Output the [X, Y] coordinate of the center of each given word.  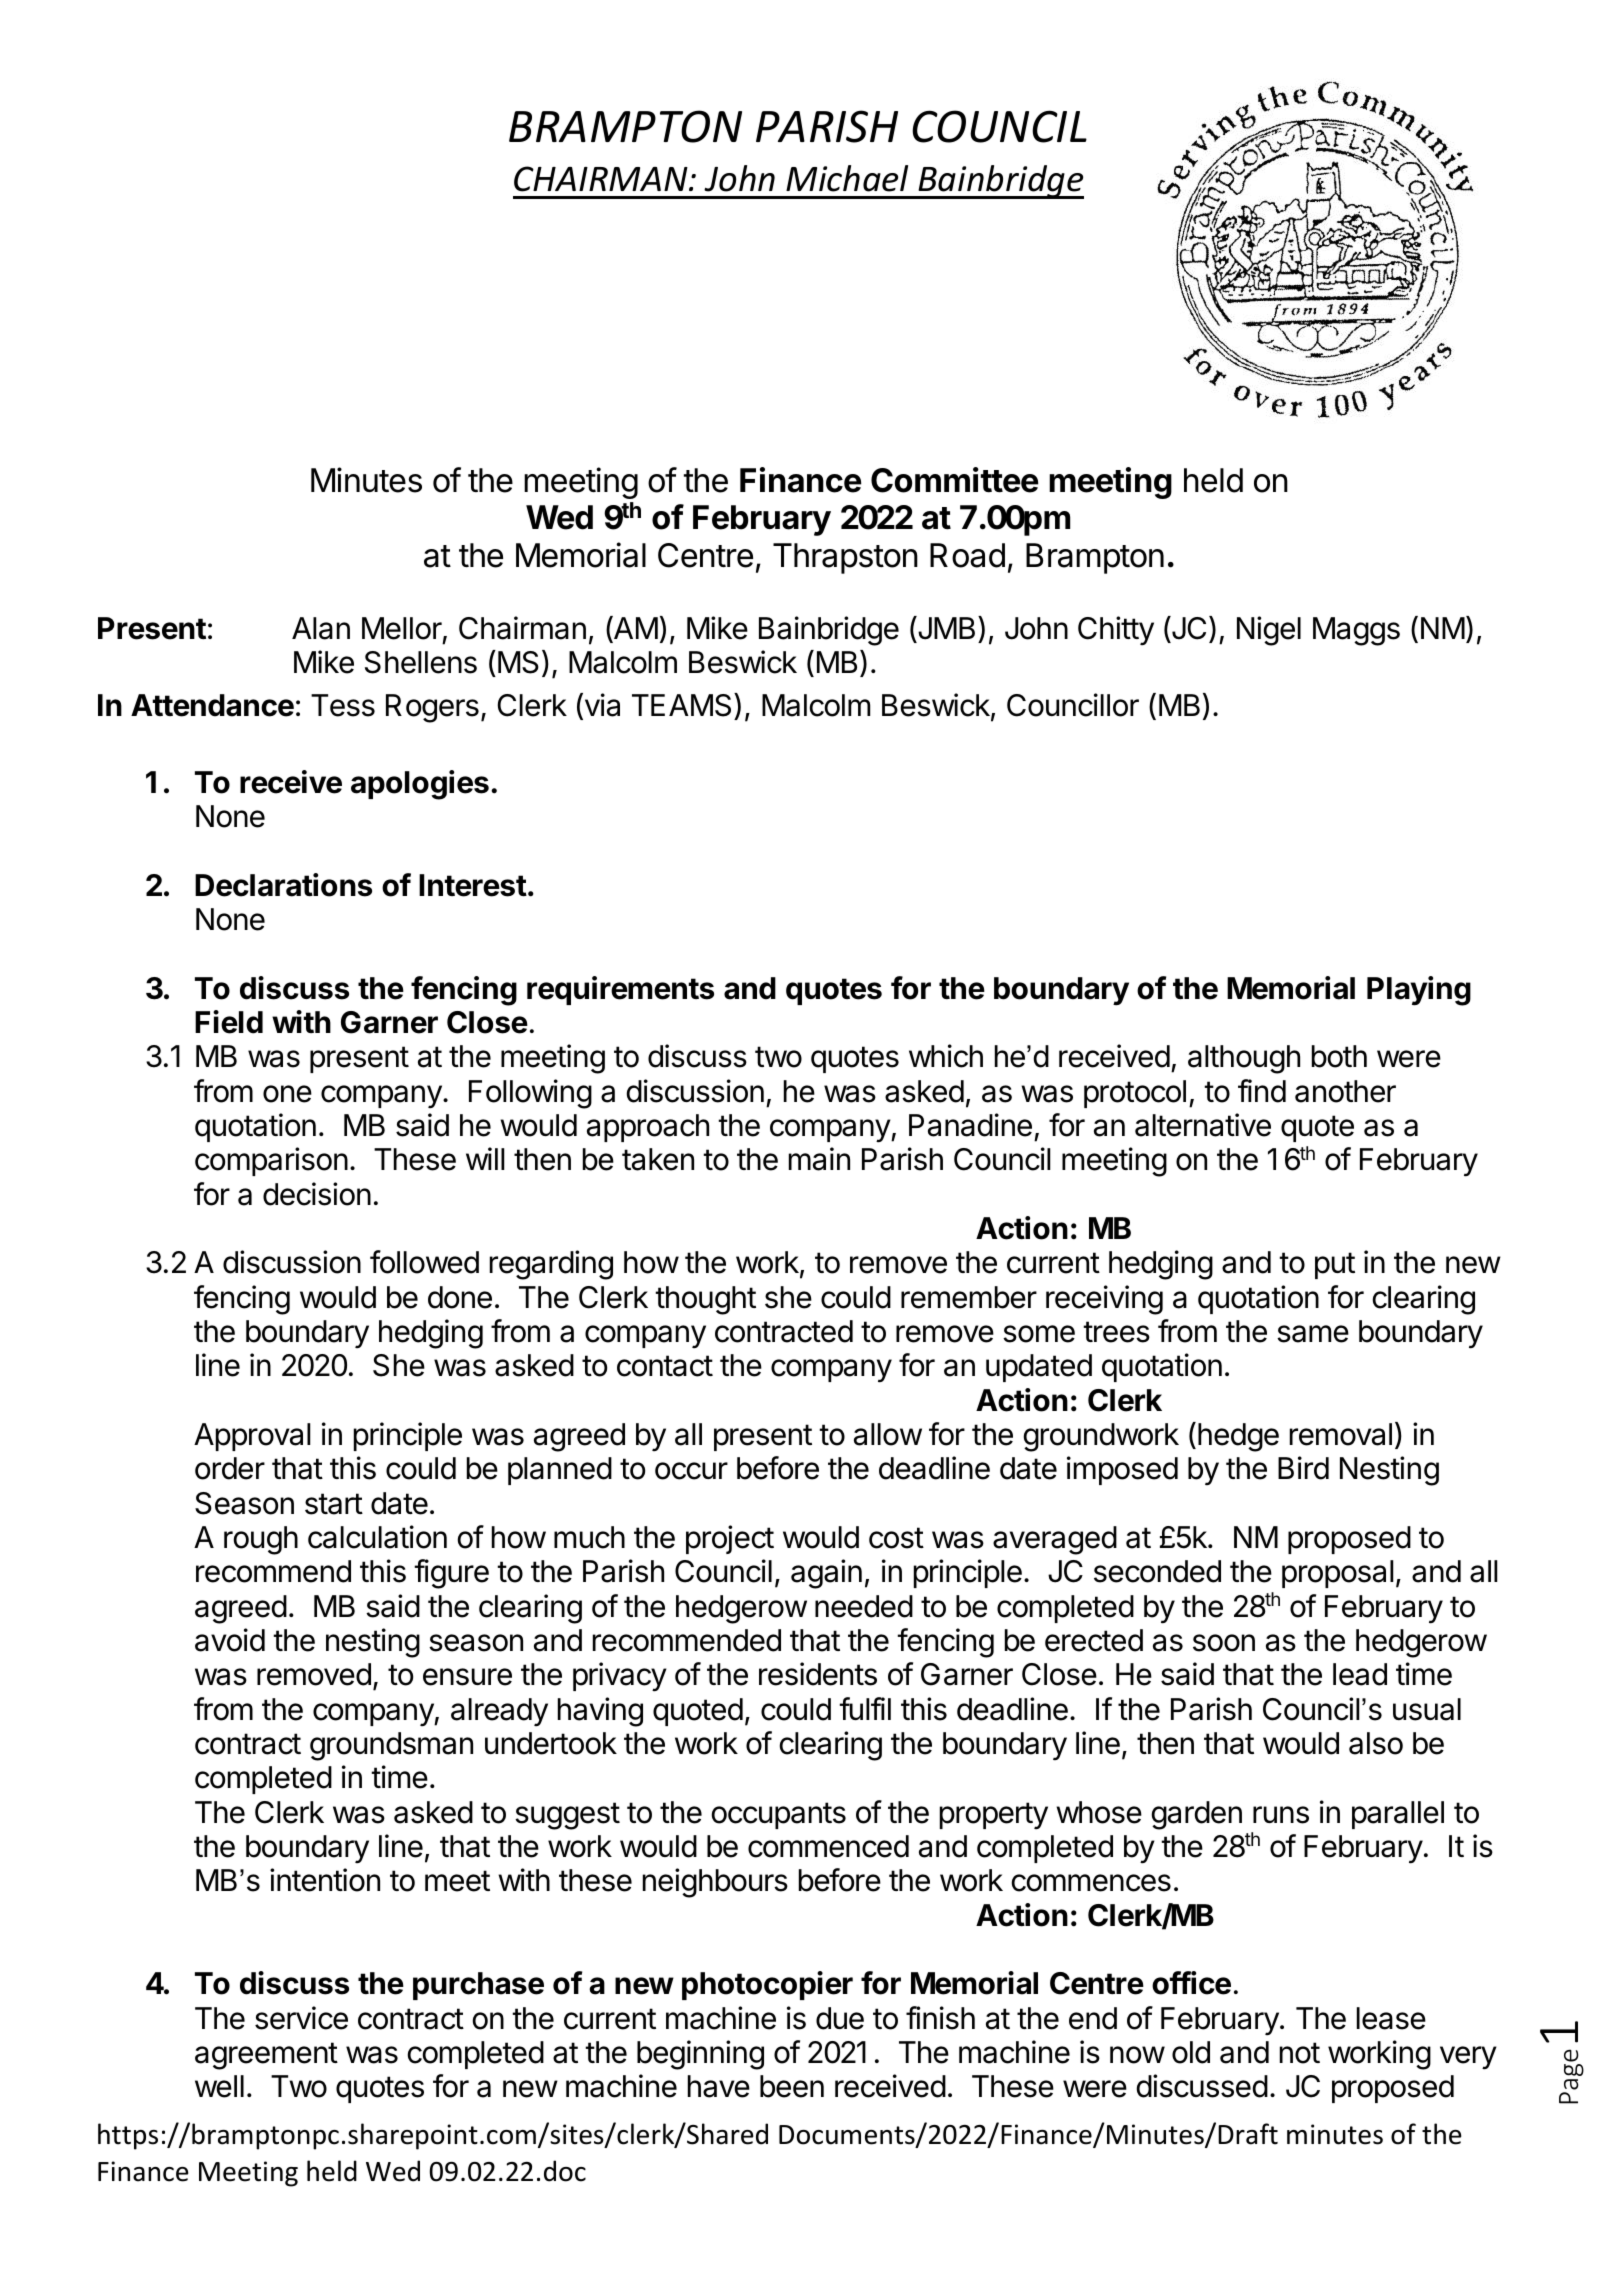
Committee [954, 480]
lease [1391, 2018]
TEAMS [683, 705]
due [840, 2018]
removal [1341, 1434]
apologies [420, 785]
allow [888, 1434]
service [301, 2018]
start [334, 1504]
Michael [847, 178]
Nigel [1269, 631]
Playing [1419, 991]
